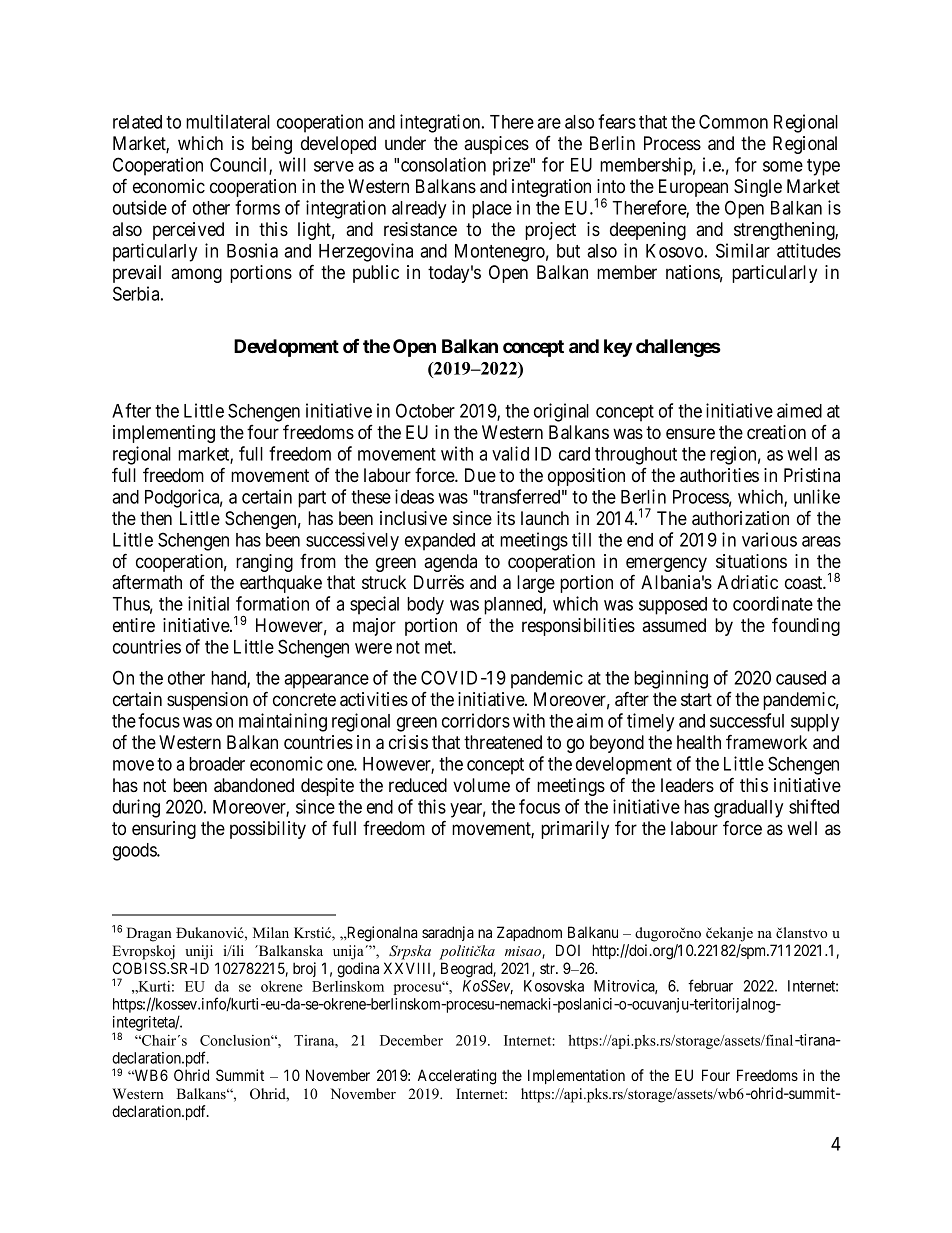  Describe the element at coordinates (208, 603) in the document. I see `initial` at that location.
